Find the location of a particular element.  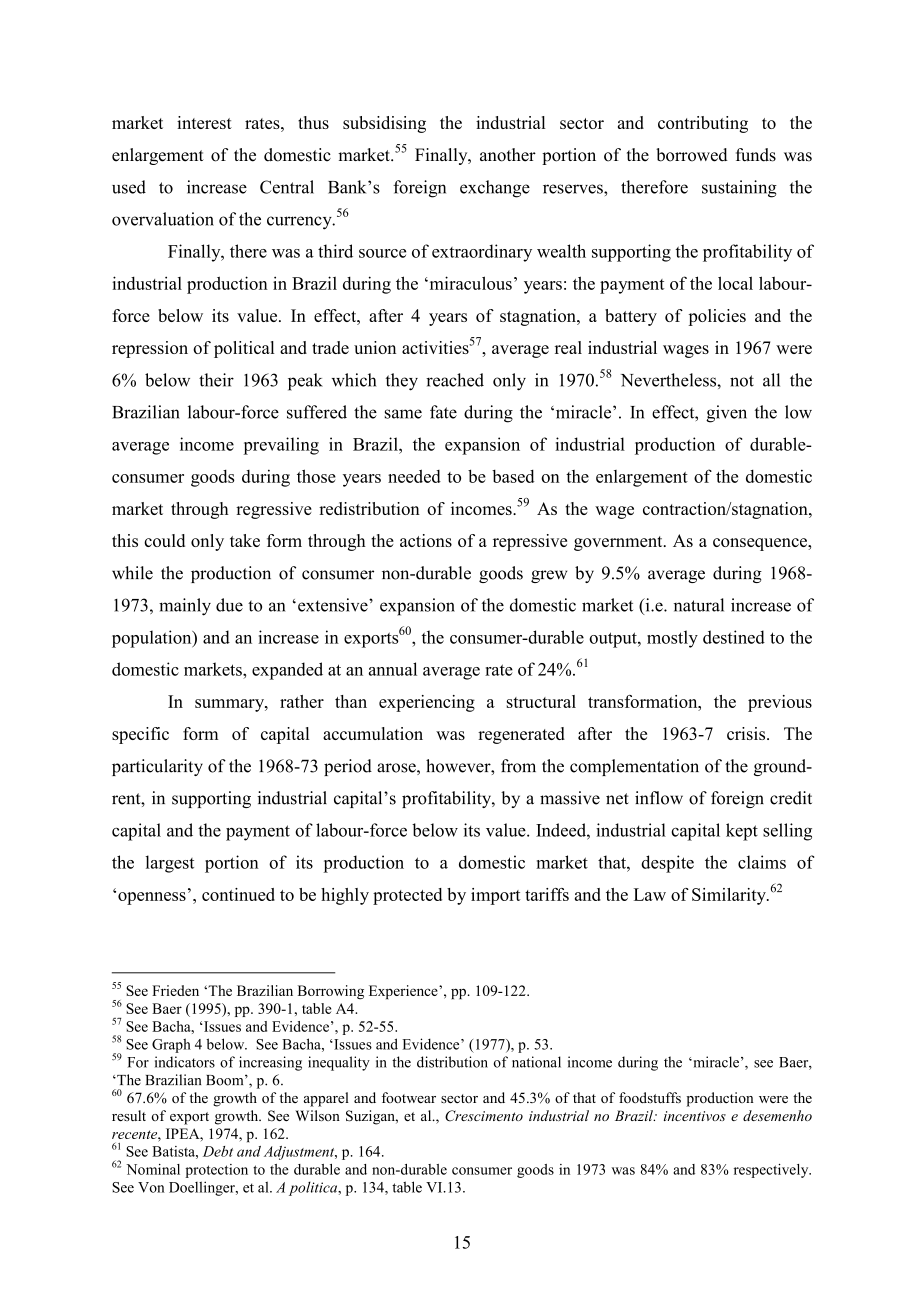

their is located at coordinates (216, 380).
